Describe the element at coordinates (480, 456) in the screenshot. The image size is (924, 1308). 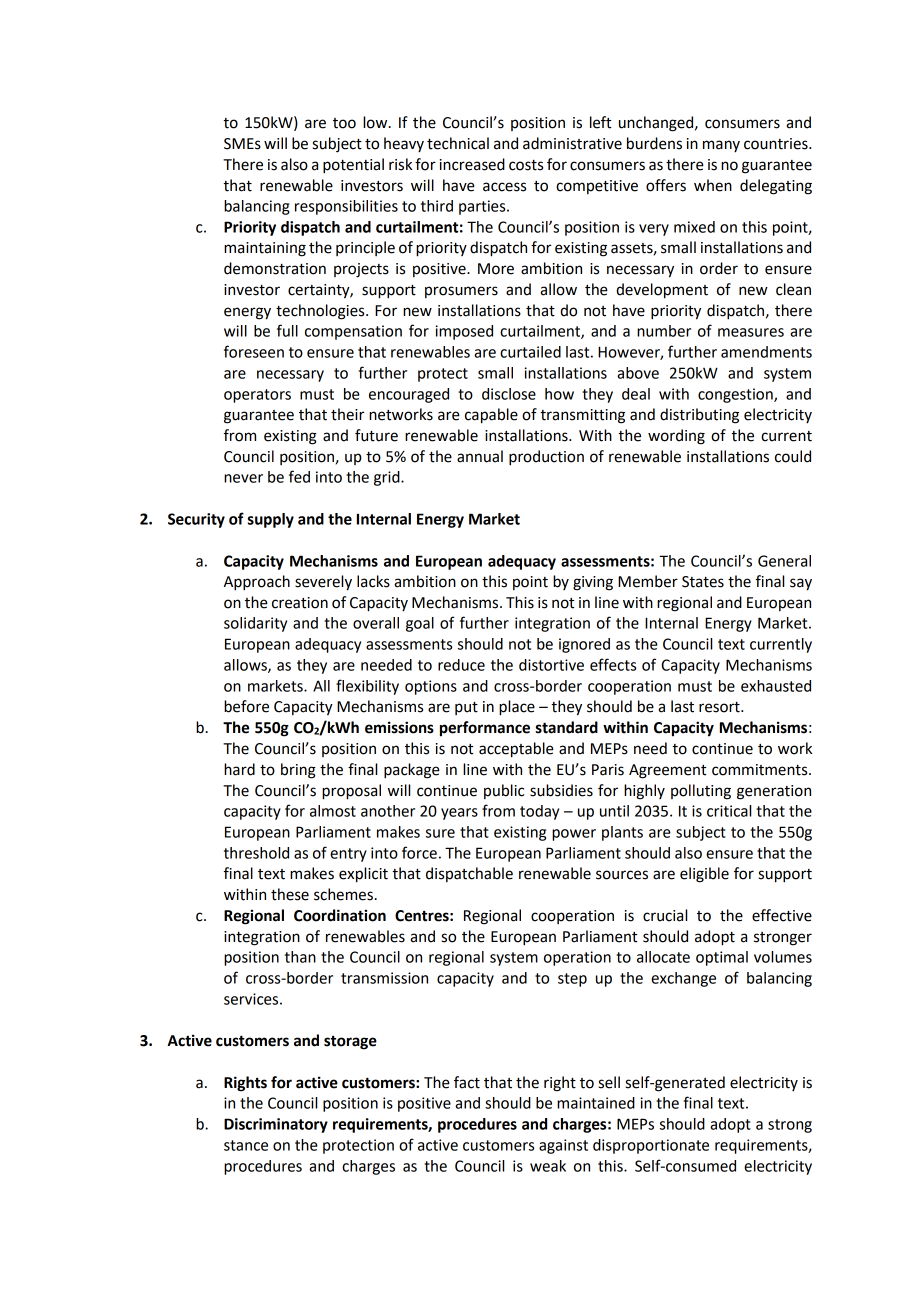
I see `annual` at that location.
